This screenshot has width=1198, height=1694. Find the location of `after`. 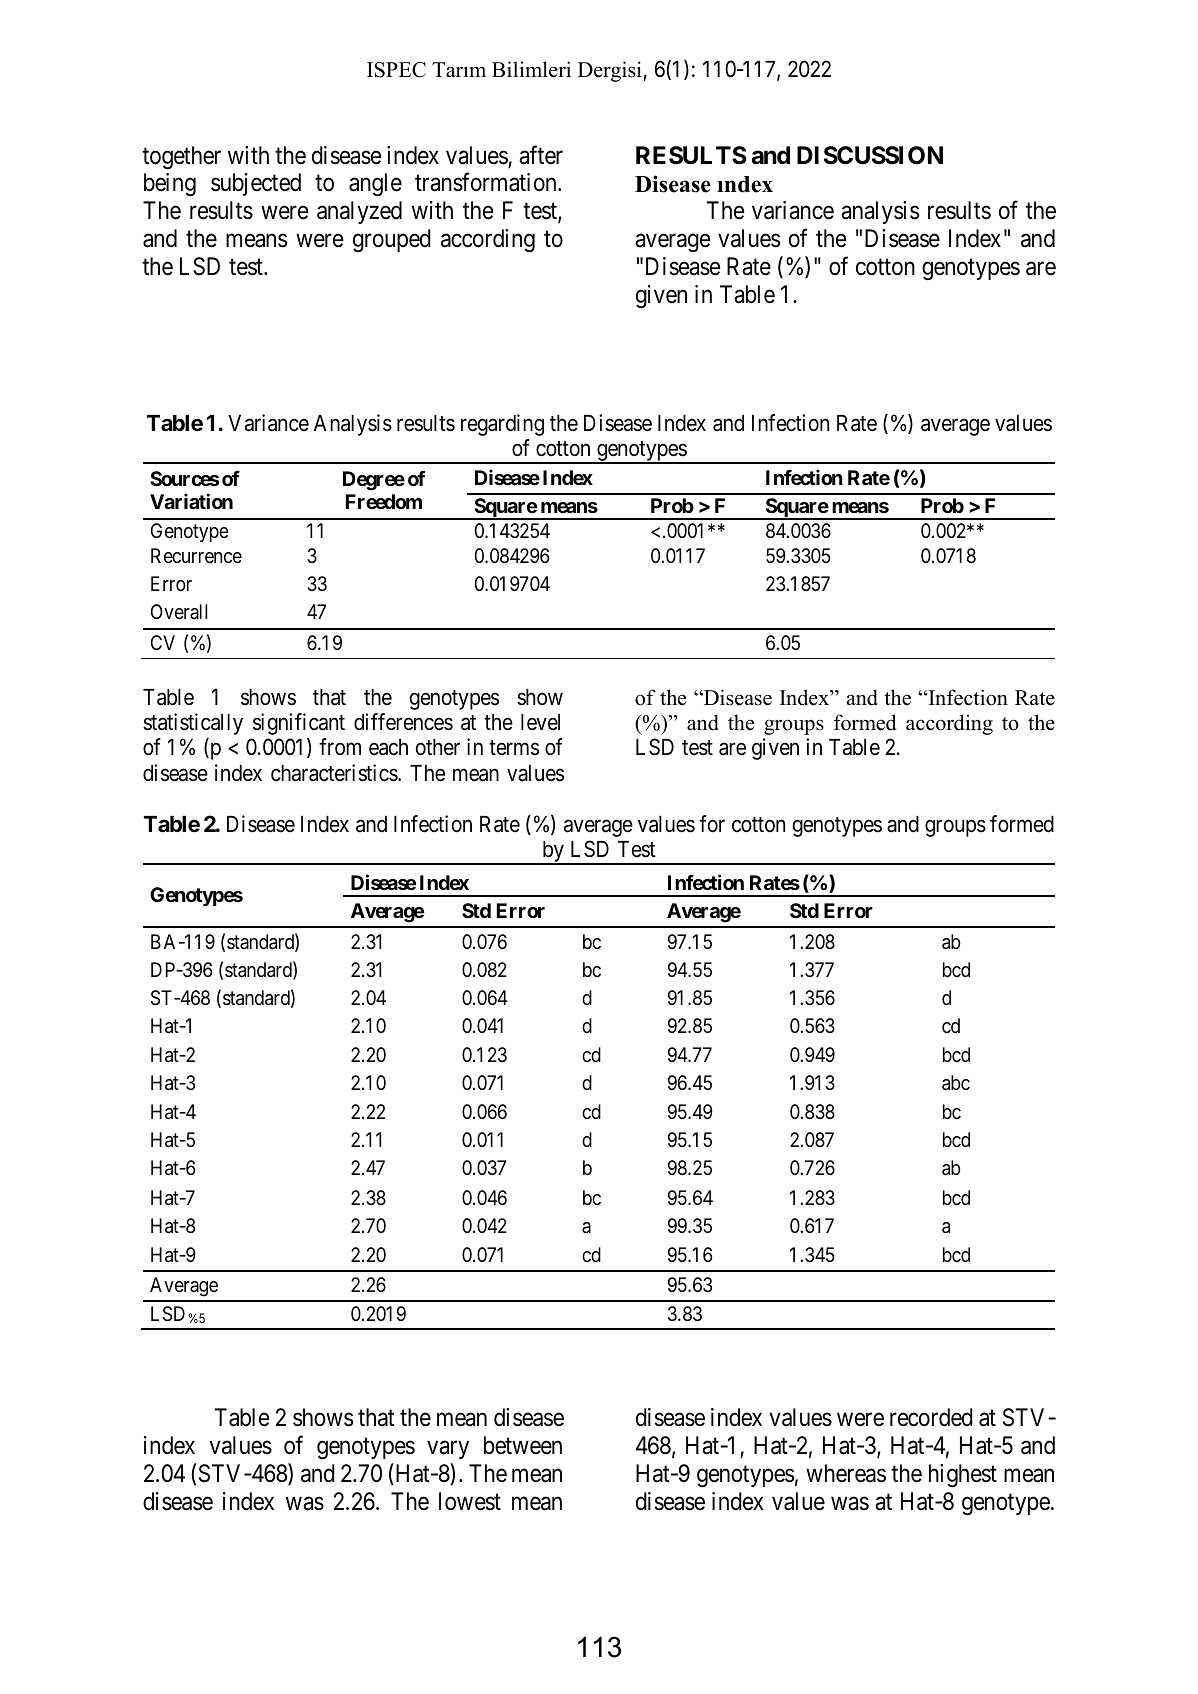

after is located at coordinates (541, 155).
